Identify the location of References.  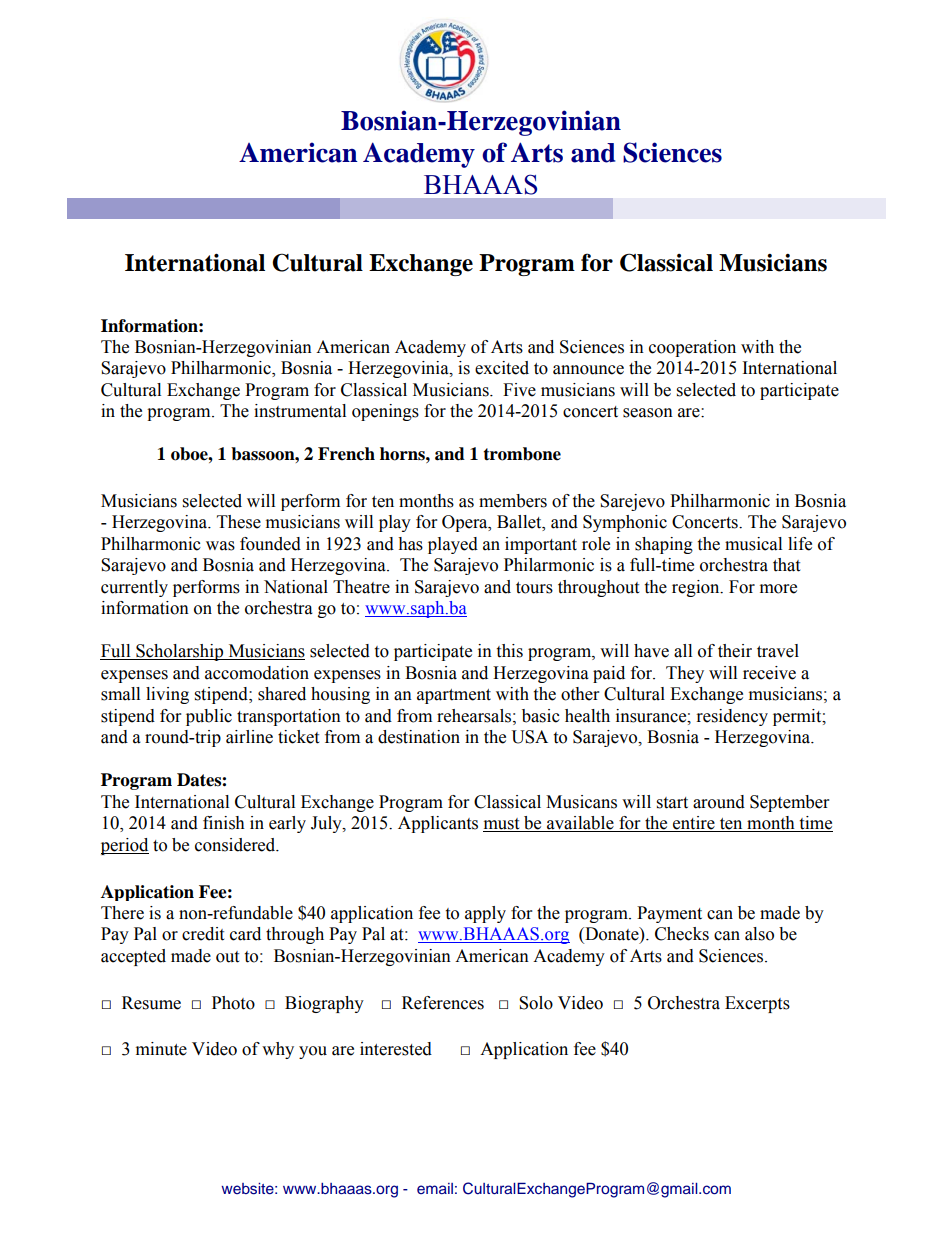
(443, 1003).
